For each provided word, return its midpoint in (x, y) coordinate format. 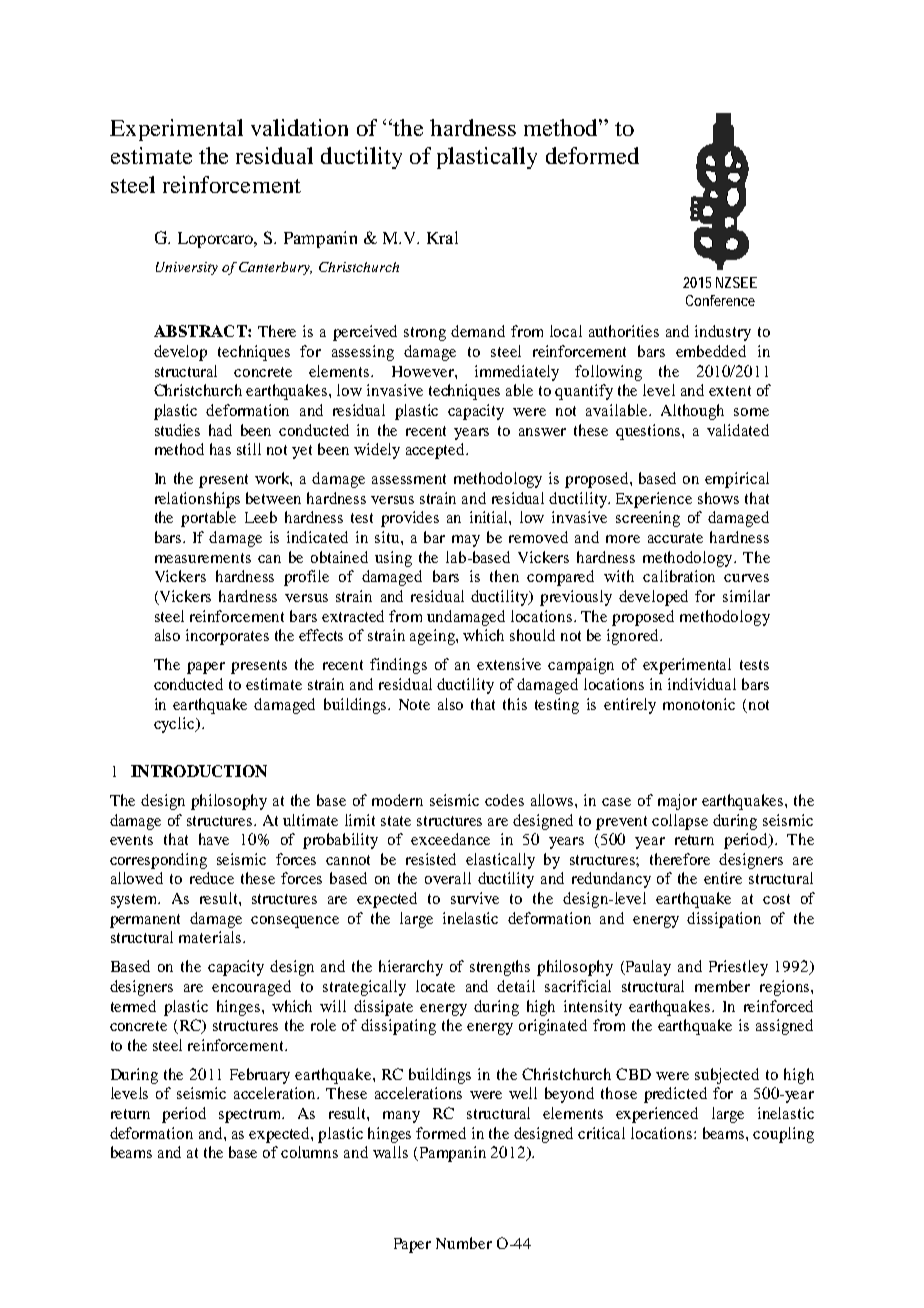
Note (414, 704)
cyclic (175, 725)
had (220, 430)
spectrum (251, 1116)
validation (299, 127)
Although (692, 412)
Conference (720, 300)
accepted (436, 451)
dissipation (724, 920)
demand (478, 331)
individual (702, 684)
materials (210, 937)
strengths (500, 968)
